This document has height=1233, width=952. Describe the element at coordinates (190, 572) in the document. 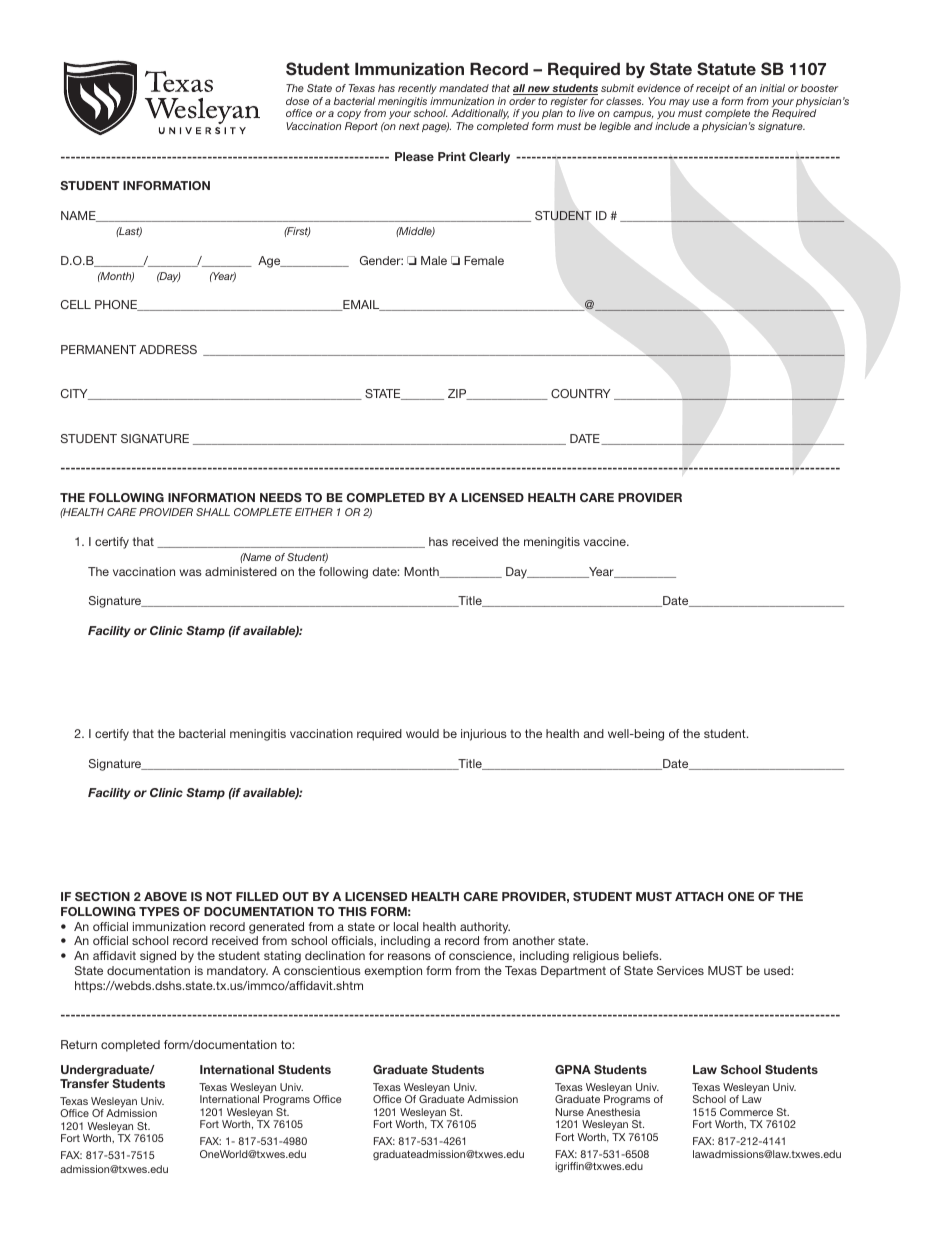

I see `was` at that location.
